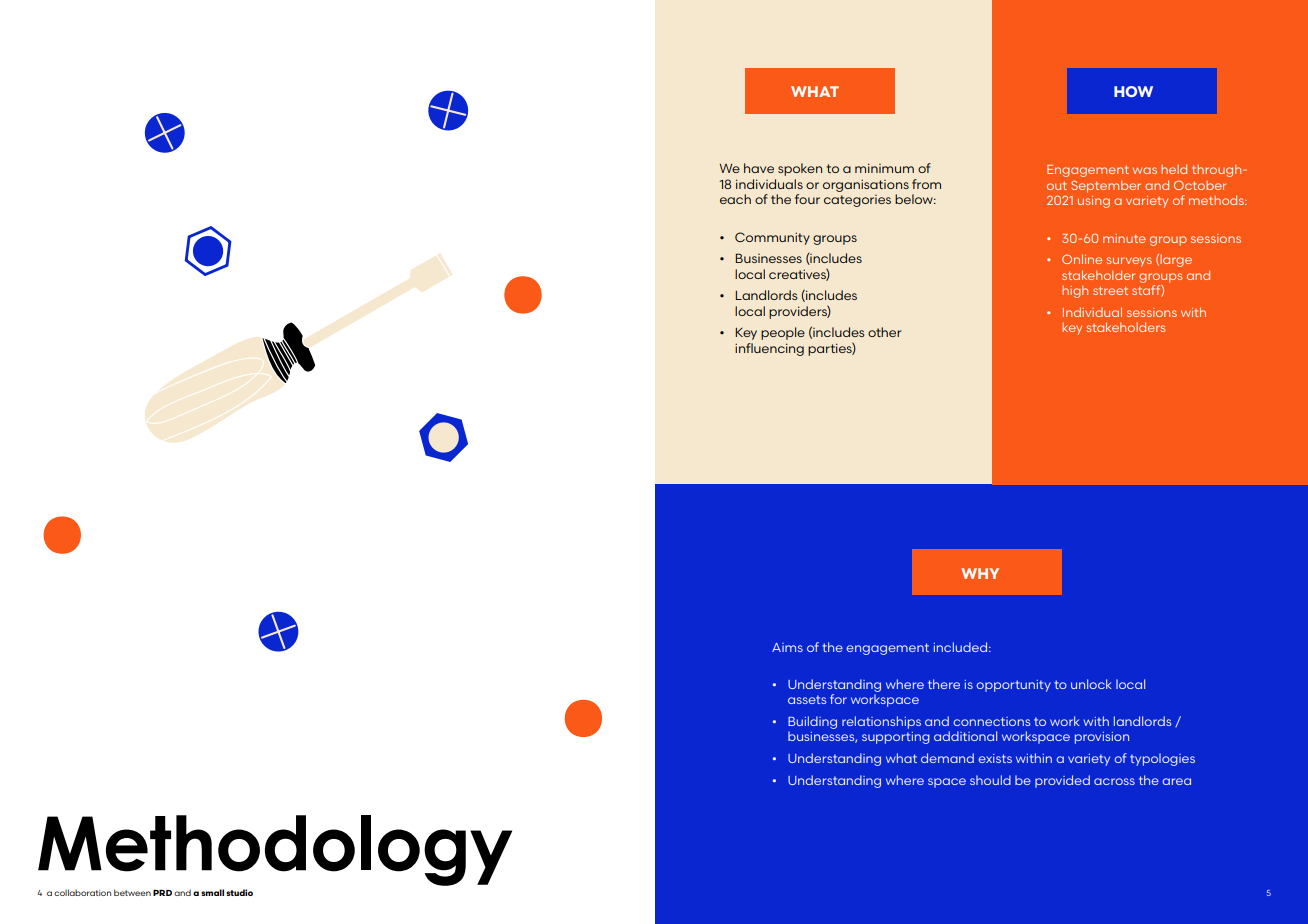 The width and height of the screenshot is (1308, 924). What do you see at coordinates (962, 647) in the screenshot?
I see `included` at bounding box center [962, 647].
